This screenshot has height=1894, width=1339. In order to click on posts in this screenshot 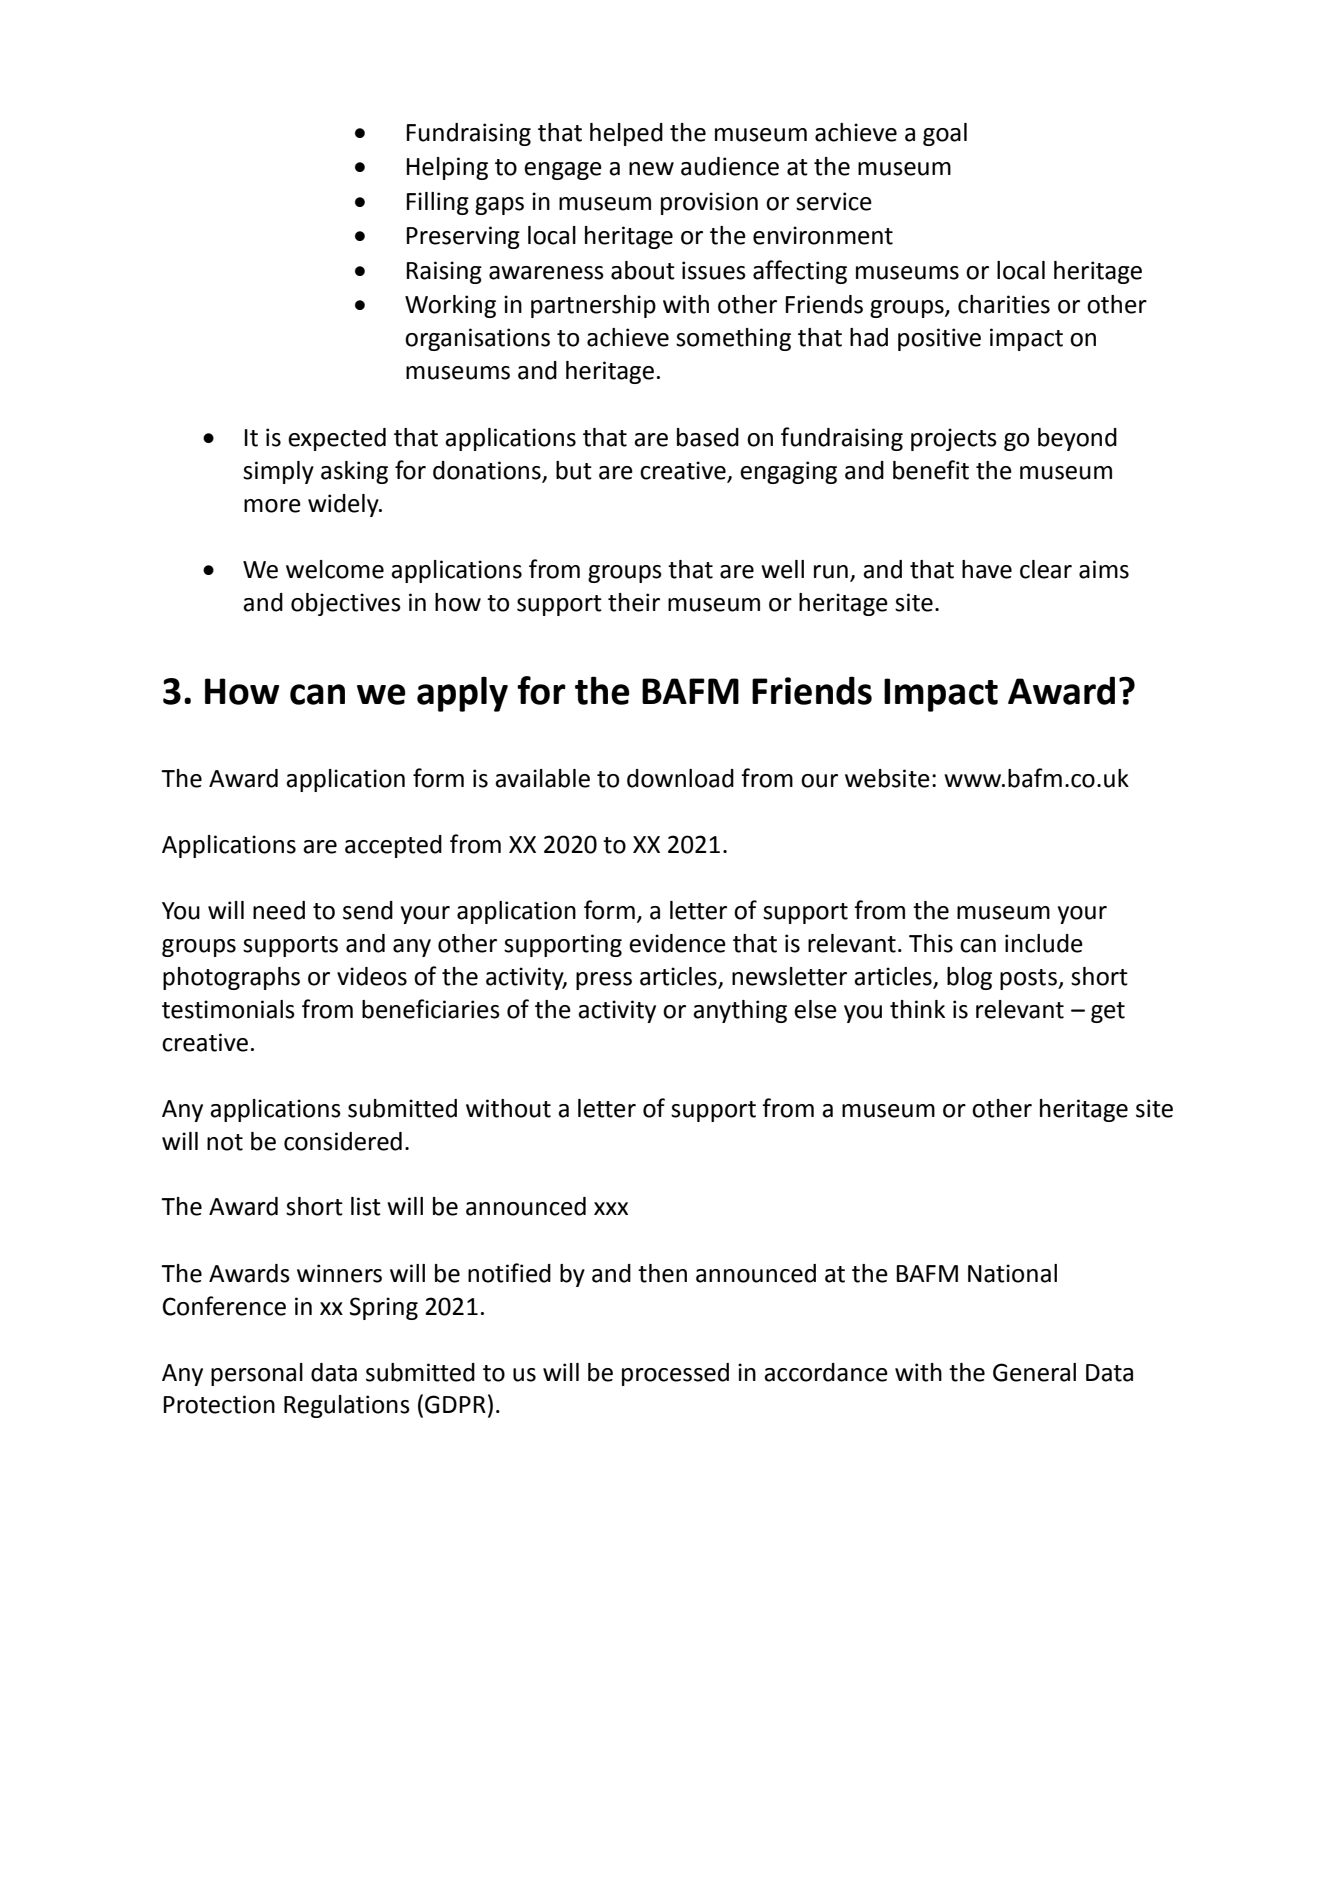, I will do `click(1029, 979)`.
